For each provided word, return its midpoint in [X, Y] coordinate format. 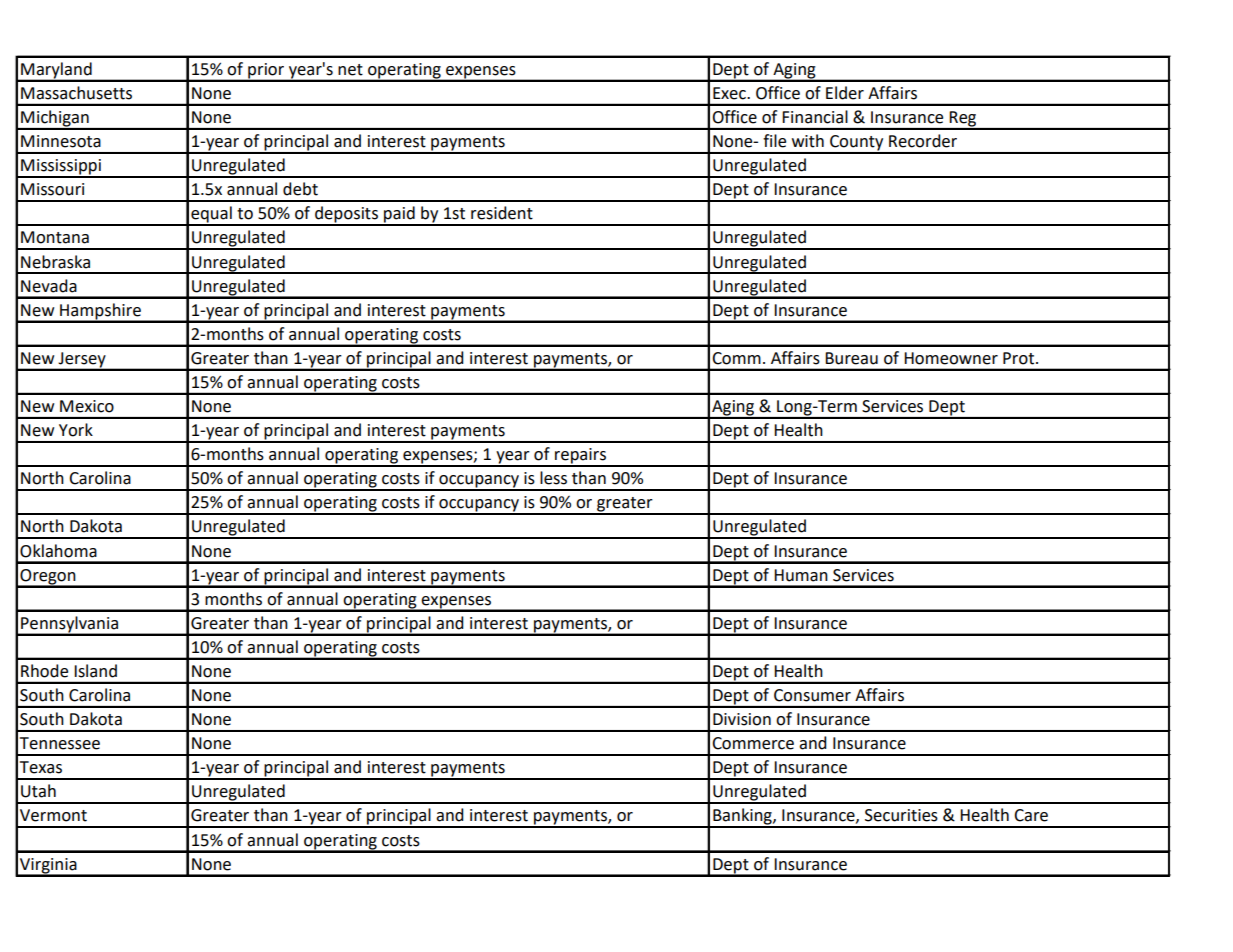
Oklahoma [58, 551]
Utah [38, 791]
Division [742, 719]
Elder [845, 93]
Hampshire [100, 312]
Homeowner [951, 358]
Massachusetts [76, 93]
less [553, 478]
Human [801, 575]
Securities [901, 815]
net [350, 70]
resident [502, 213]
